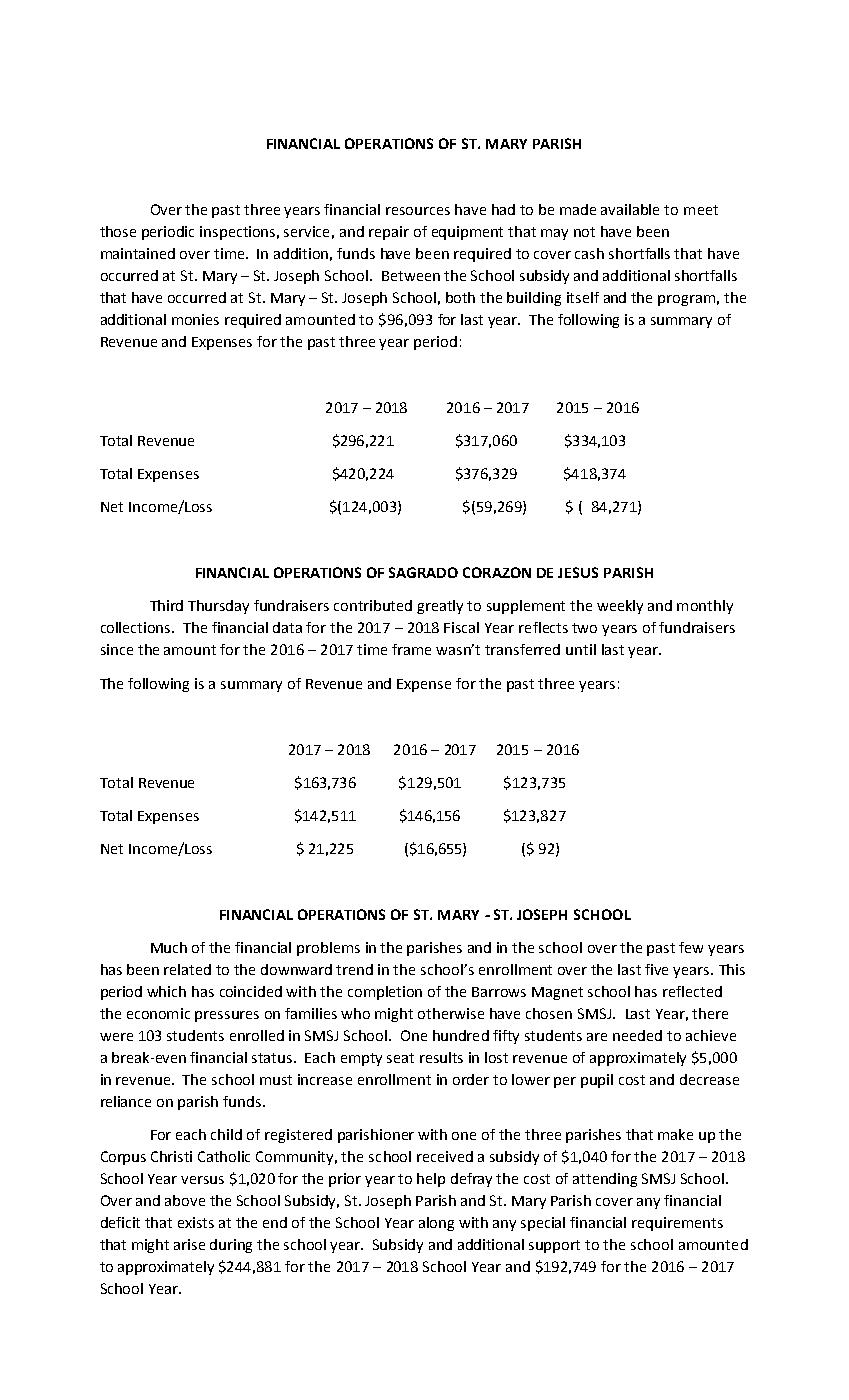 This image has width=849, height=1400. Describe the element at coordinates (195, 319) in the image. I see `monies` at that location.
